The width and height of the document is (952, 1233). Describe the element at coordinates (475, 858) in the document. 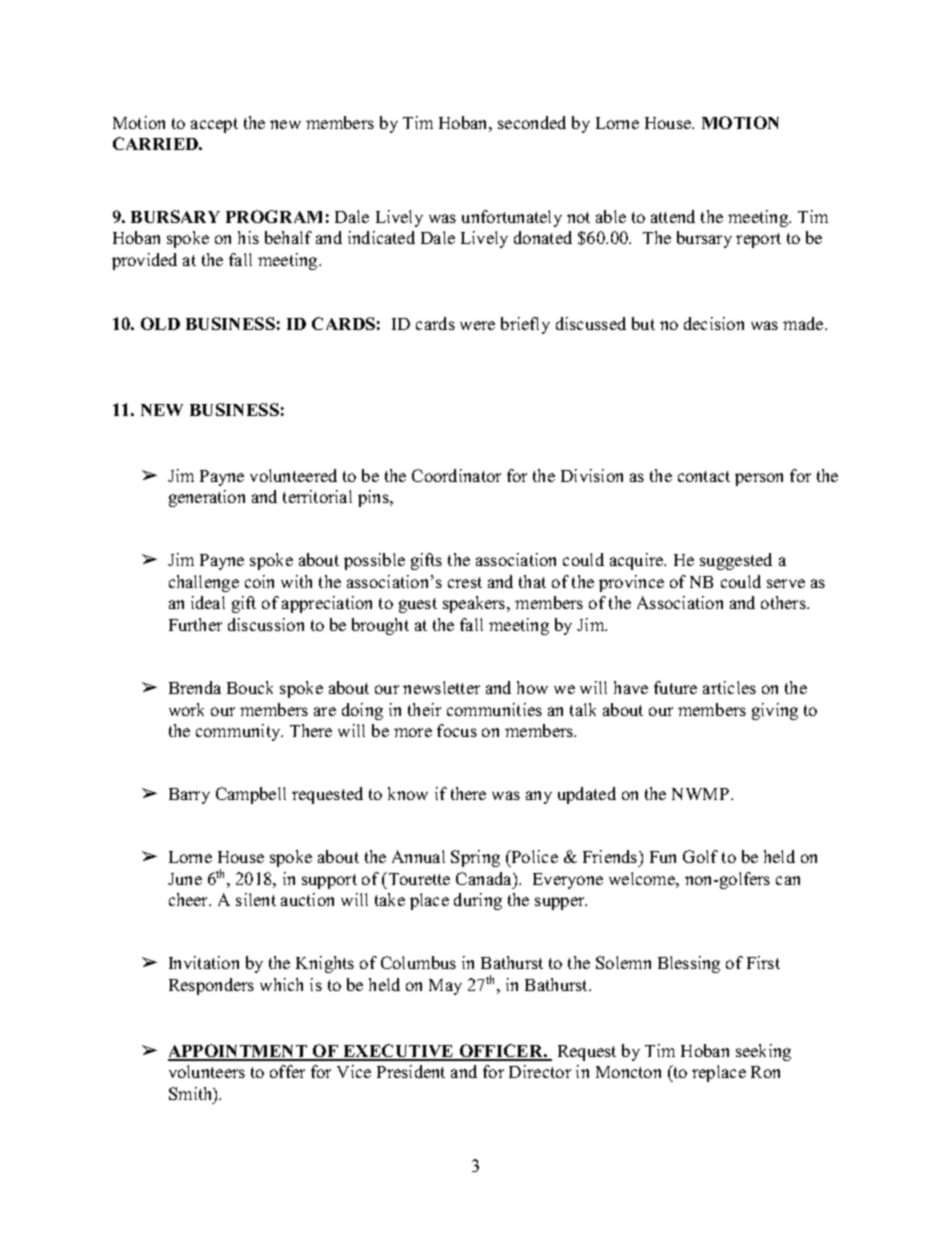

I see `Spring` at that location.
